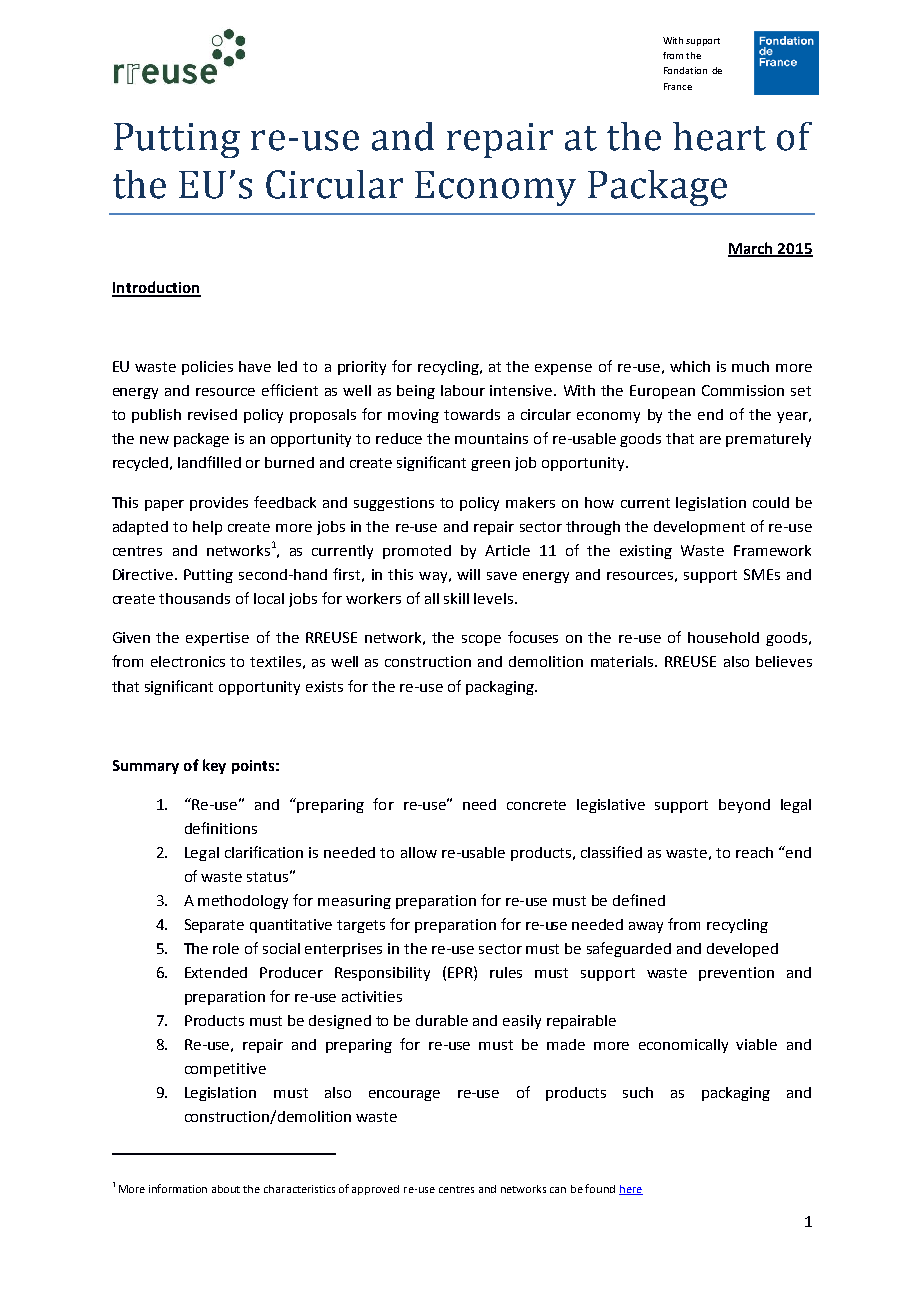 This page has height=1308, width=924. What do you see at coordinates (156, 288) in the page?
I see `Introduction` at bounding box center [156, 288].
